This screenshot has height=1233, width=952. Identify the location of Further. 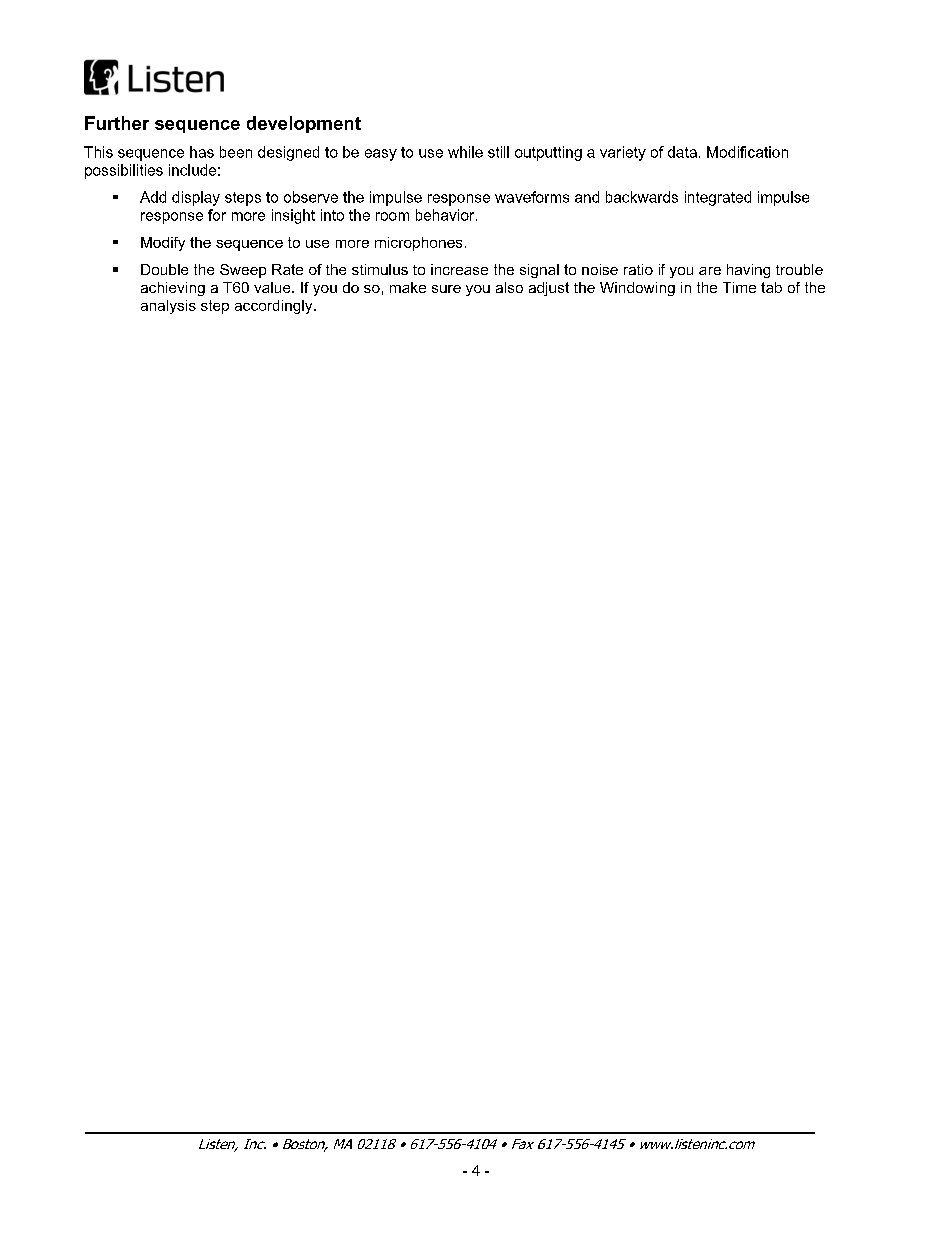
(117, 123).
